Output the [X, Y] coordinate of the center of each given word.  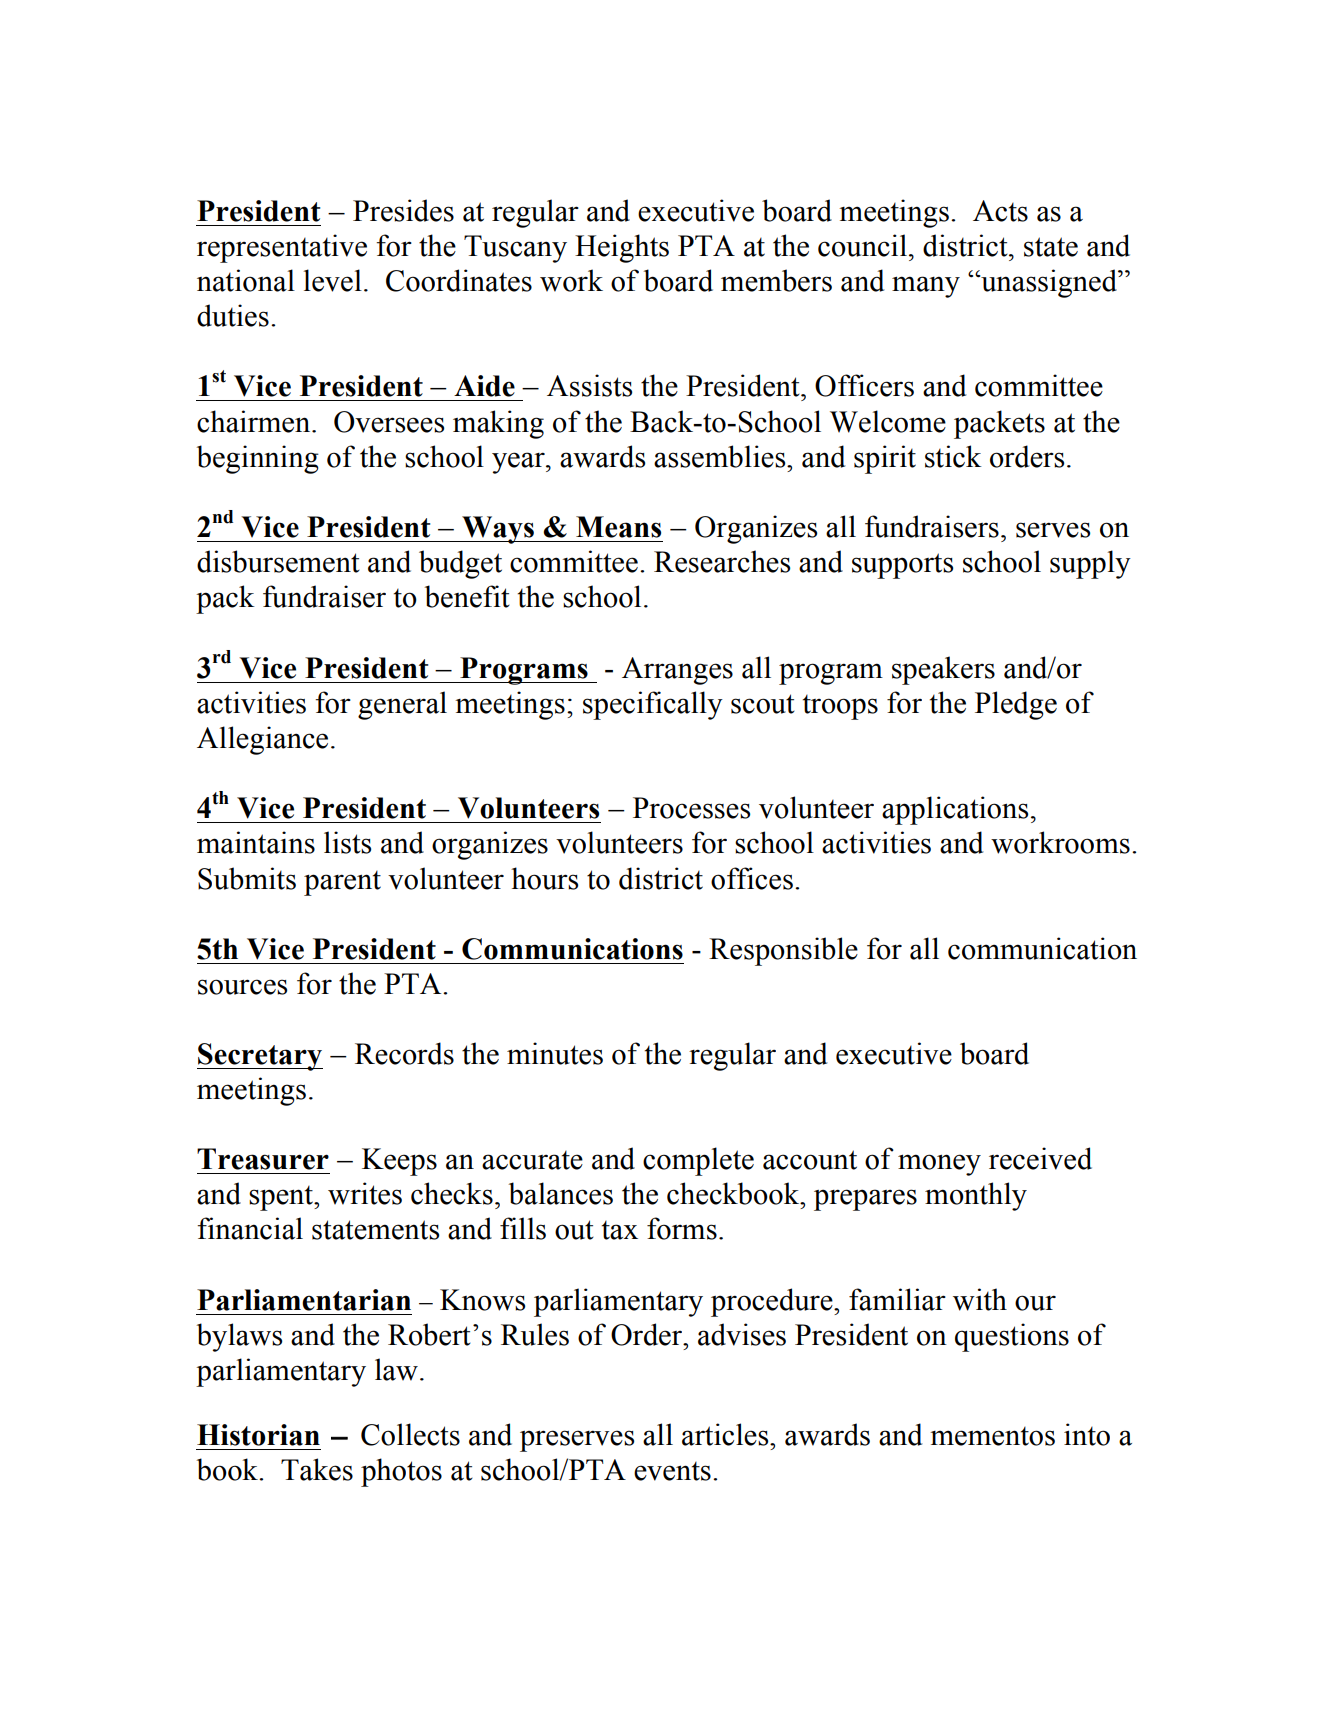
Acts [1000, 211]
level [333, 280]
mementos [992, 1436]
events [672, 1471]
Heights [622, 248]
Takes [317, 1469]
